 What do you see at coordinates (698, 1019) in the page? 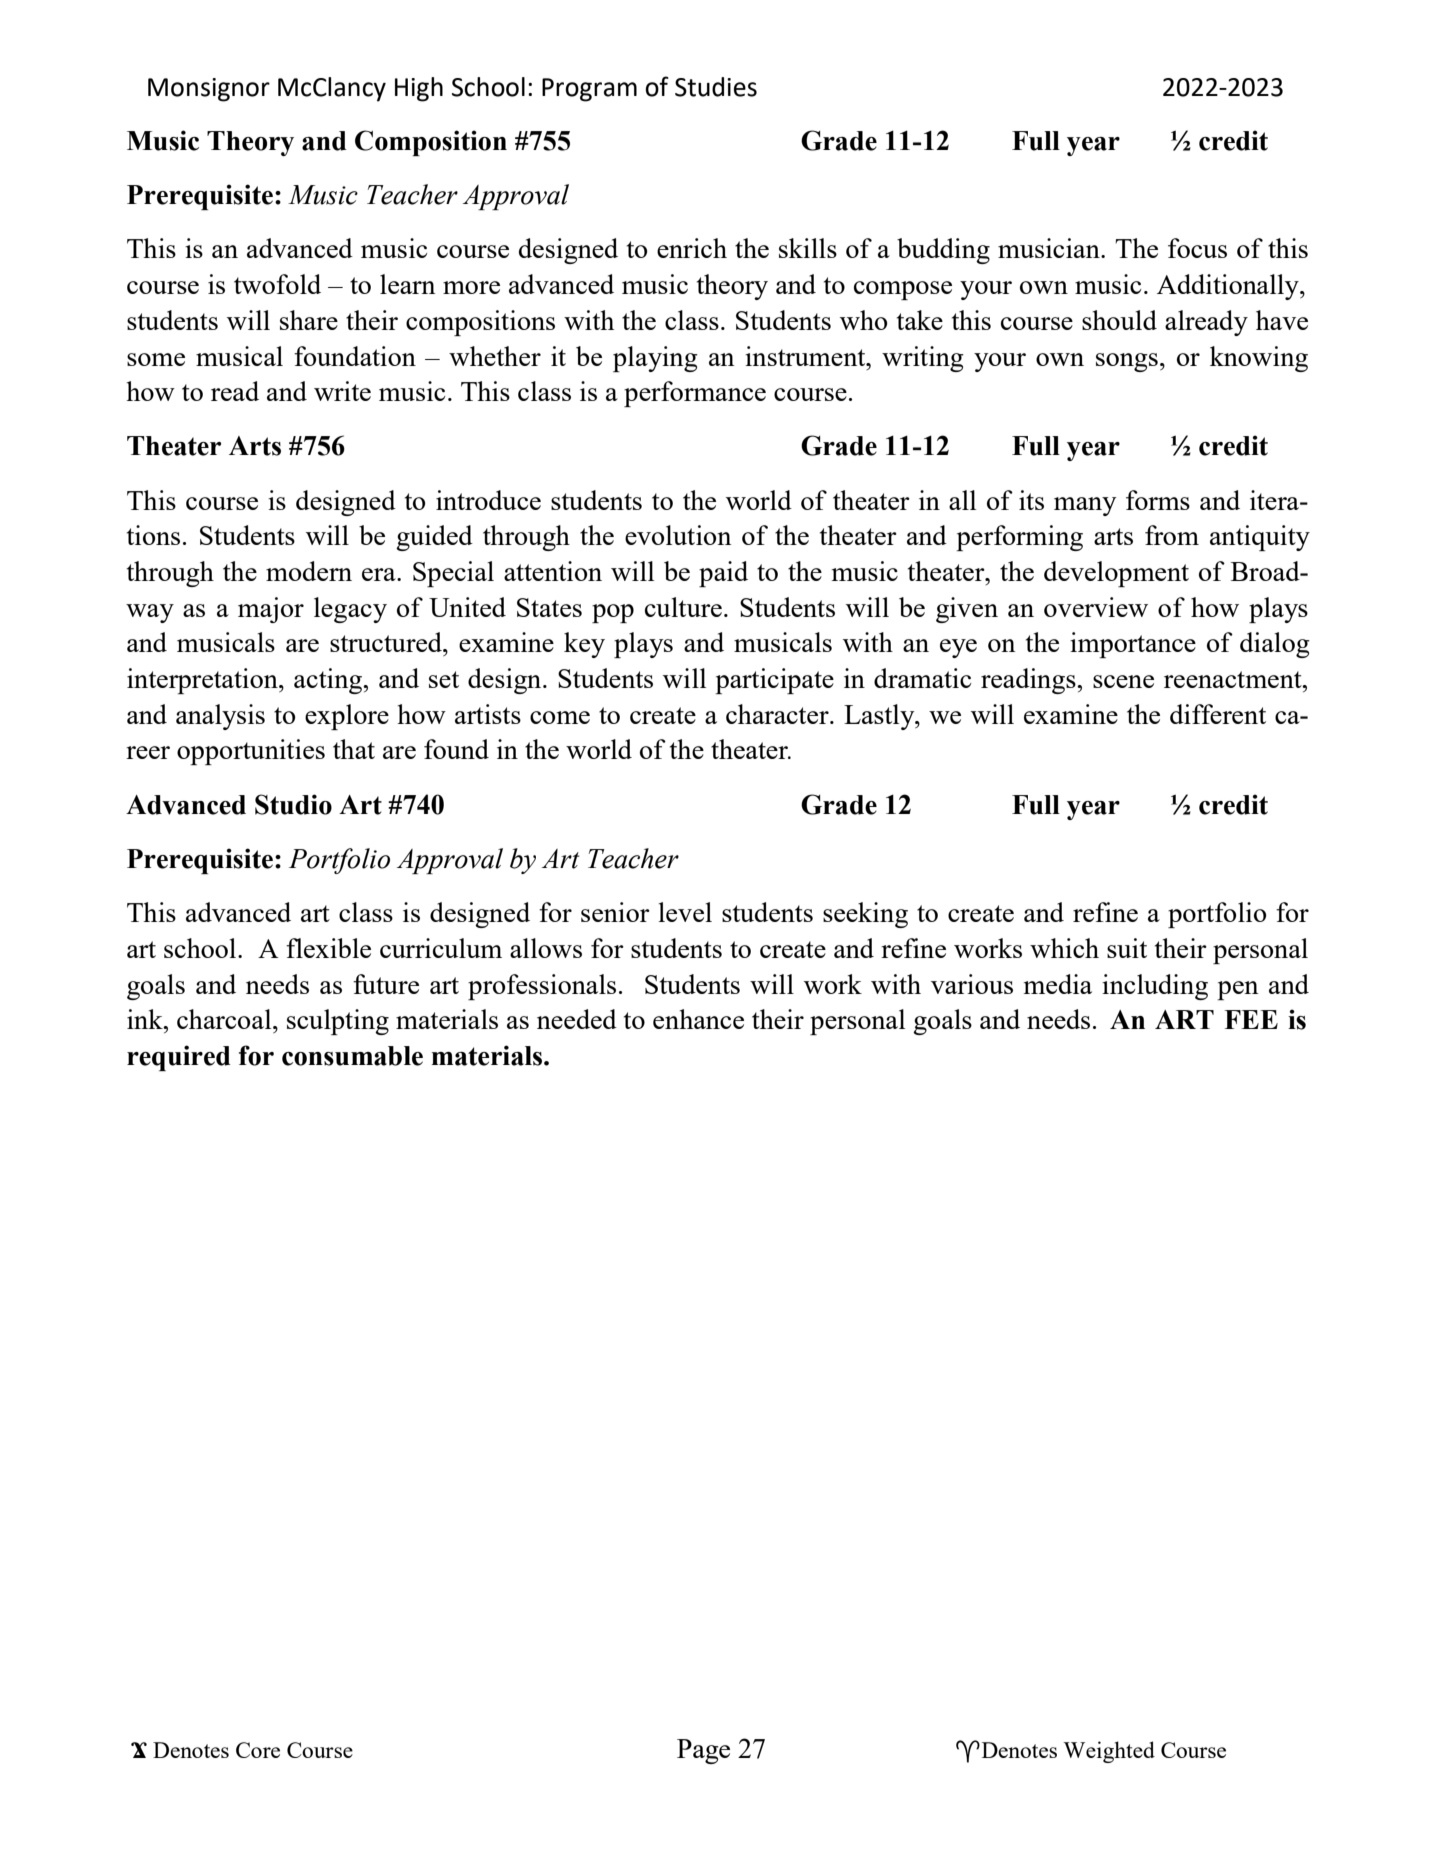
I see `enhance` at bounding box center [698, 1019].
